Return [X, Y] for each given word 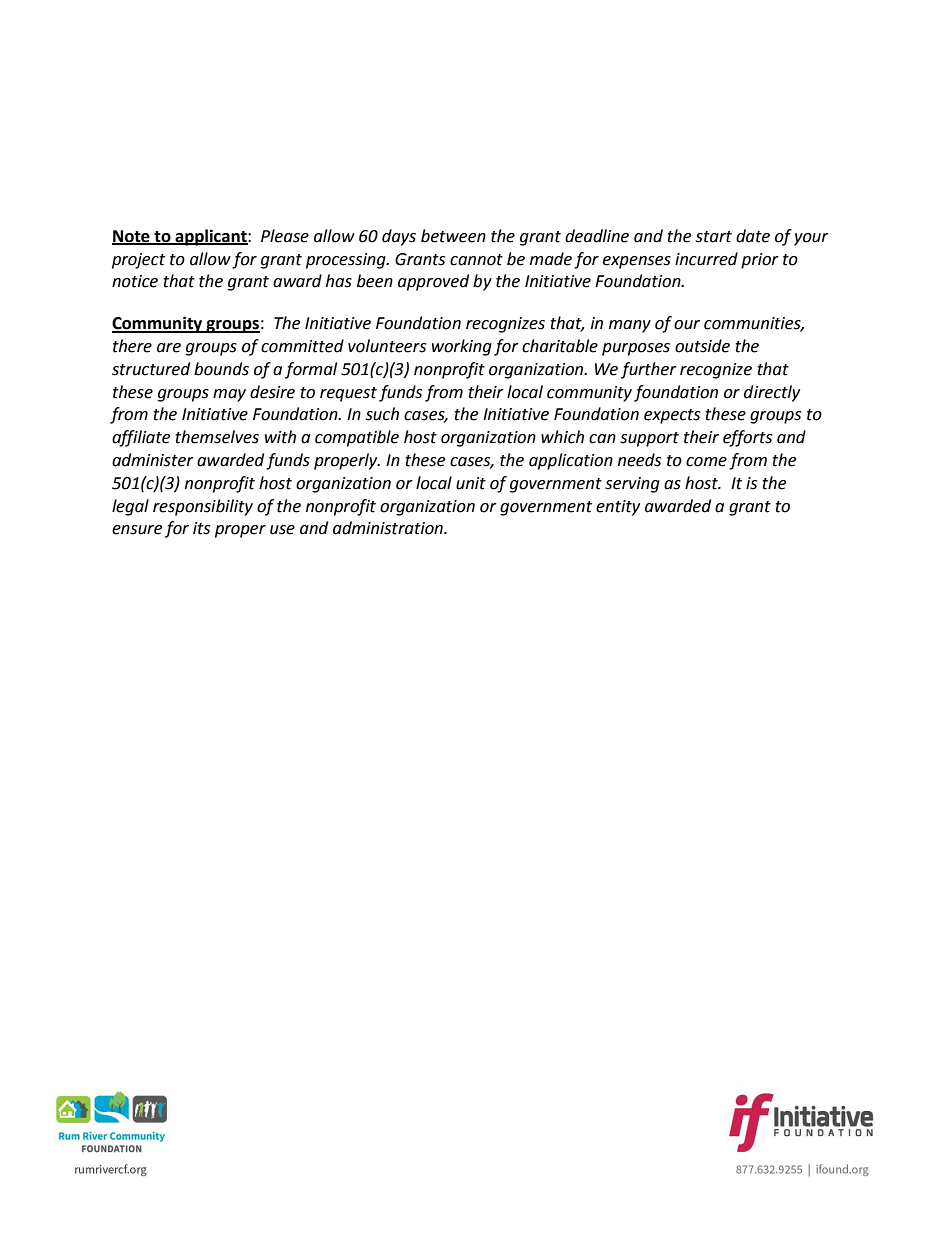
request [348, 394]
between [453, 236]
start [714, 237]
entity [618, 508]
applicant [211, 237]
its [201, 528]
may [229, 395]
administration [389, 528]
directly [772, 393]
